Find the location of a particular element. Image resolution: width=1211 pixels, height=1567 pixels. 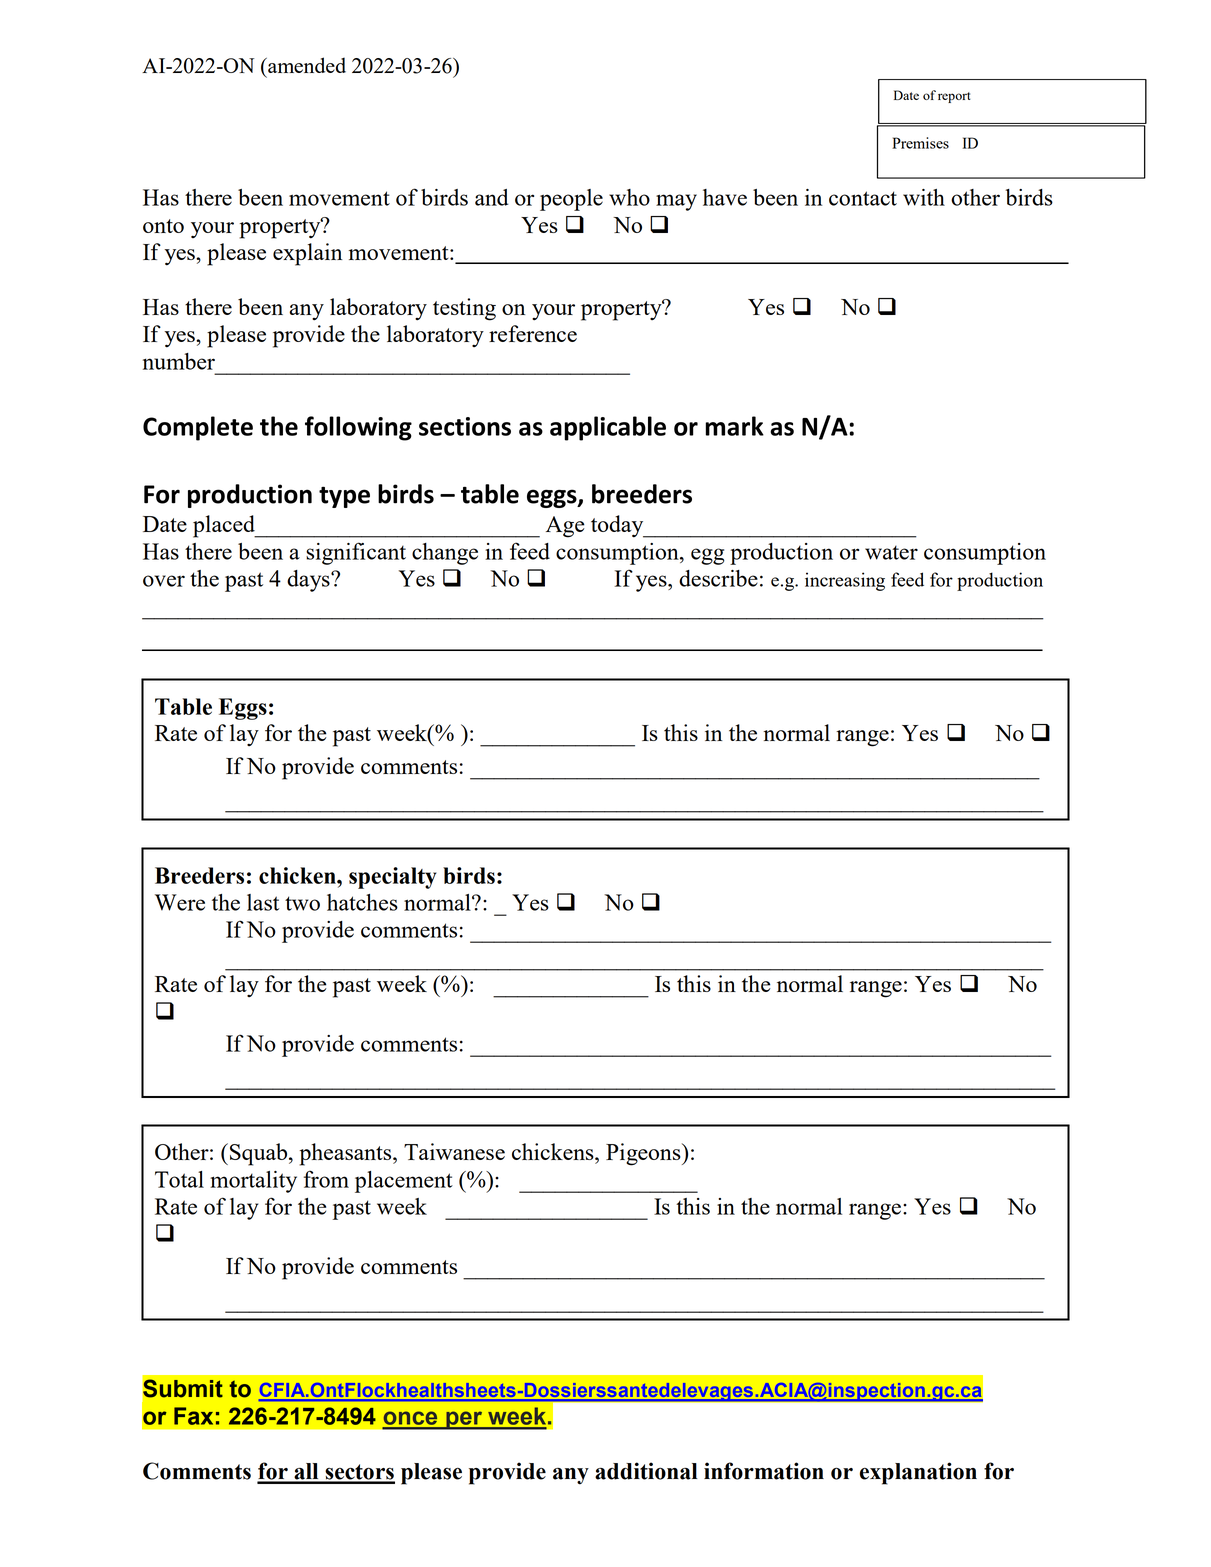

people is located at coordinates (571, 200).
